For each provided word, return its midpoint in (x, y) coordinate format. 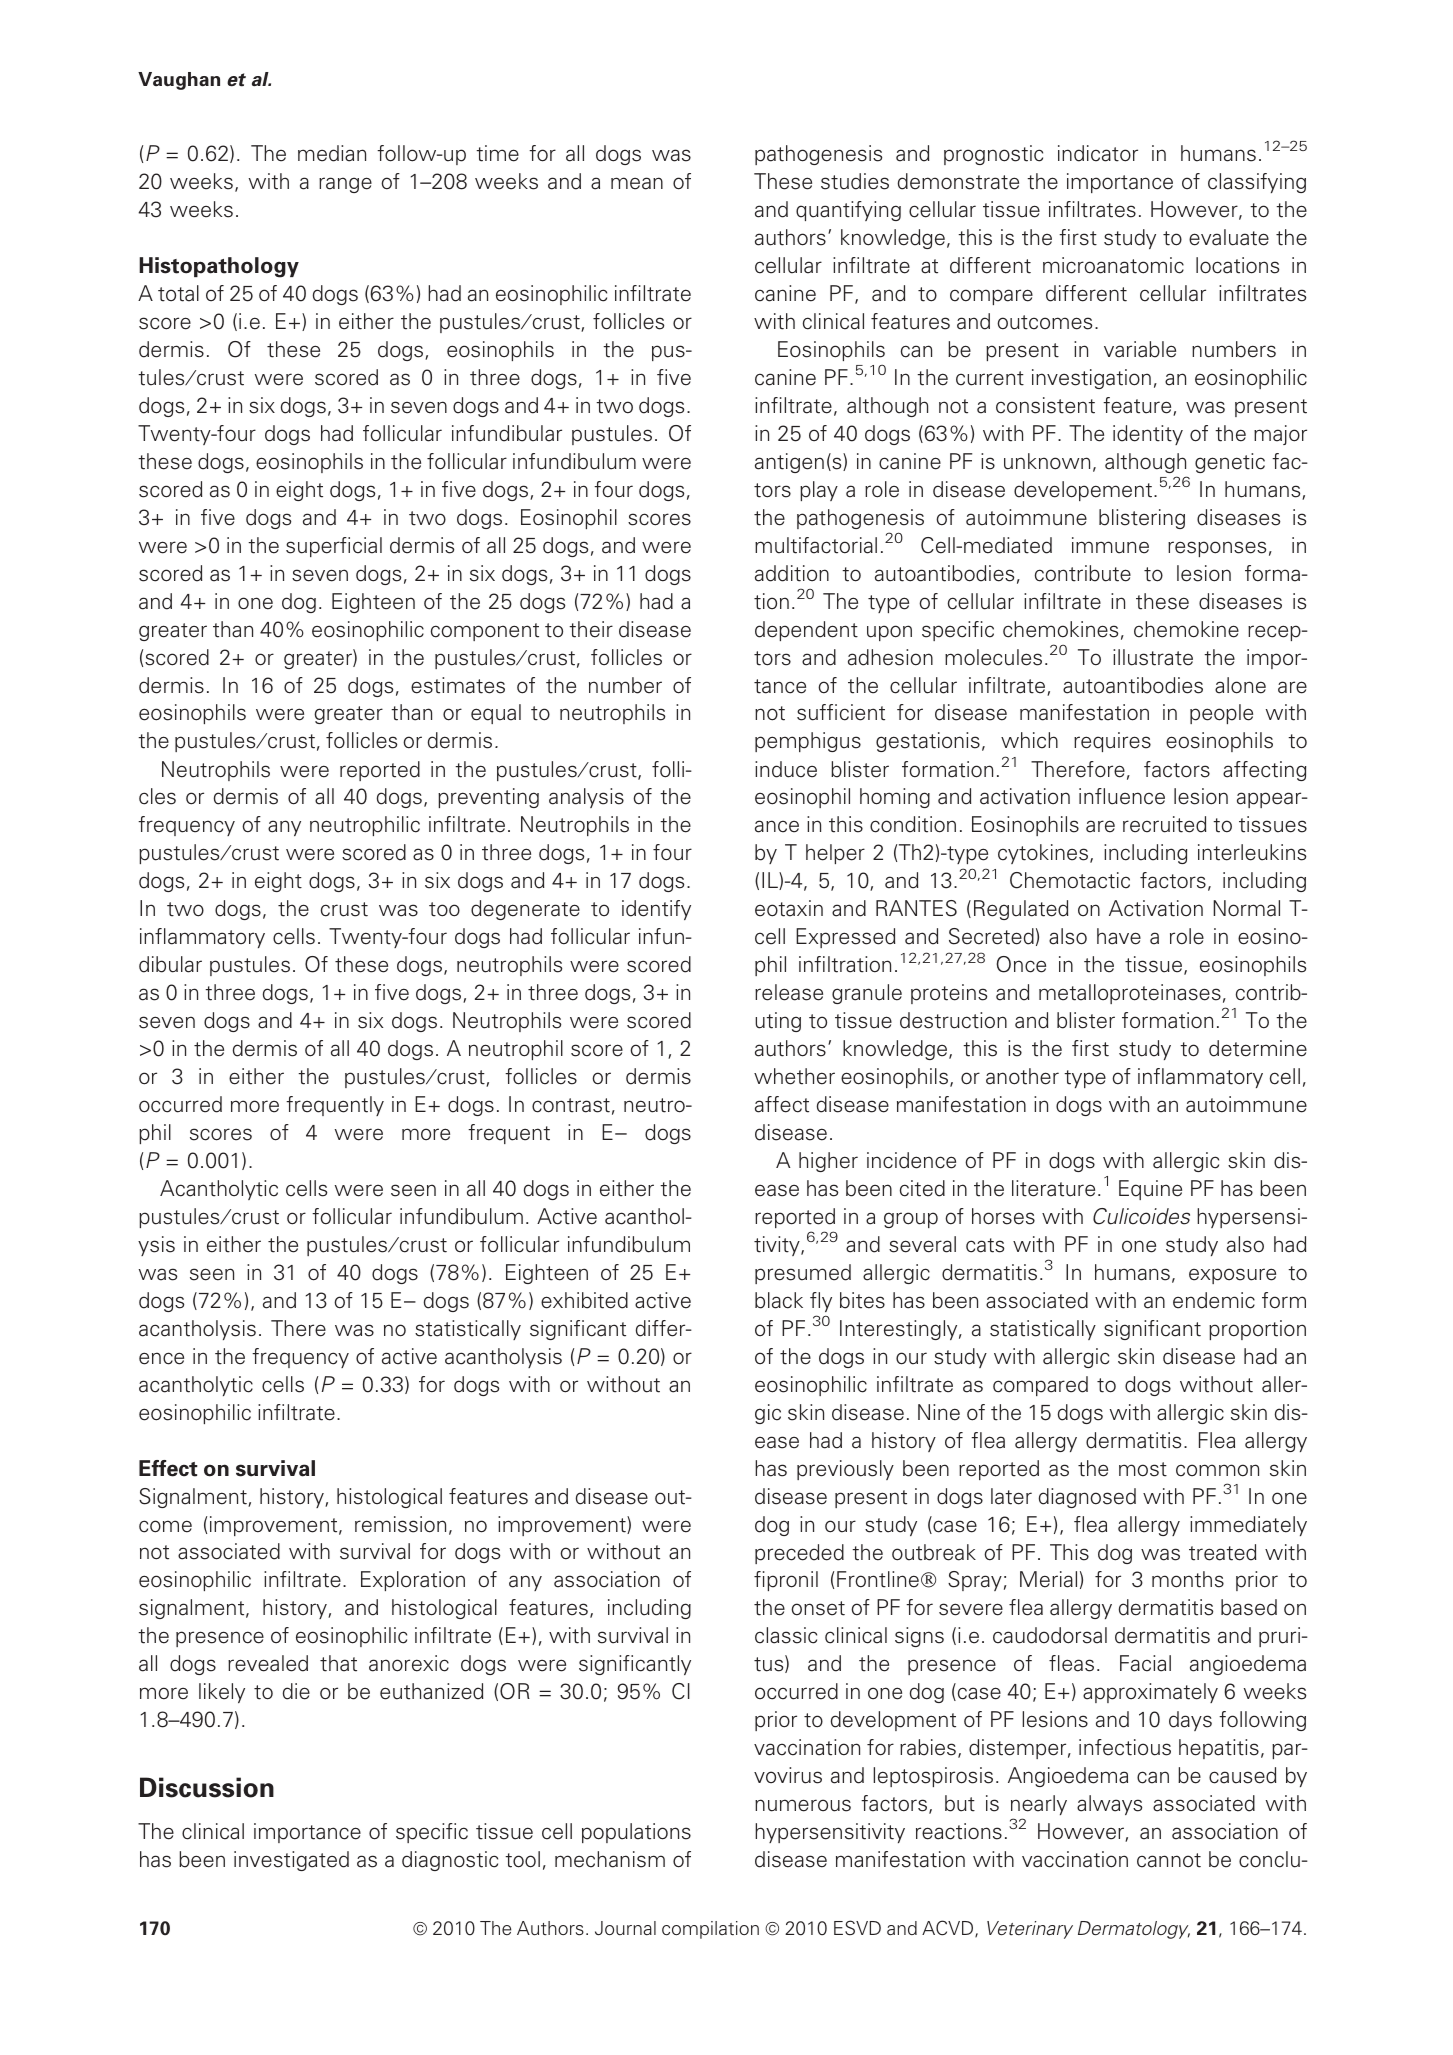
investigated (291, 1861)
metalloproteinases (1130, 994)
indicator (1098, 153)
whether (794, 1076)
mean (637, 183)
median (332, 153)
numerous (803, 1805)
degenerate (525, 910)
